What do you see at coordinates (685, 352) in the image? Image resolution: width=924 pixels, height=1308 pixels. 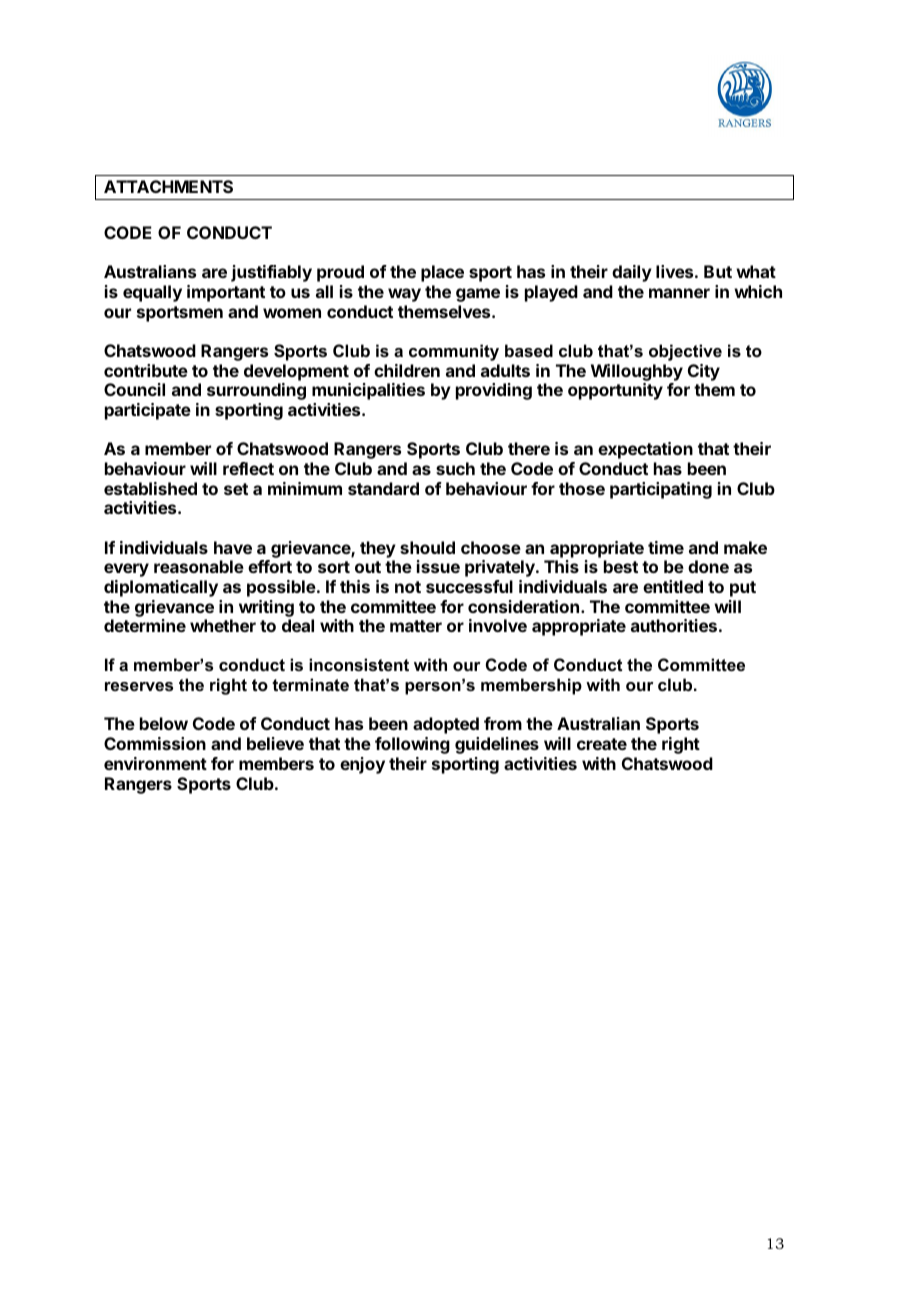 I see `objective` at bounding box center [685, 352].
